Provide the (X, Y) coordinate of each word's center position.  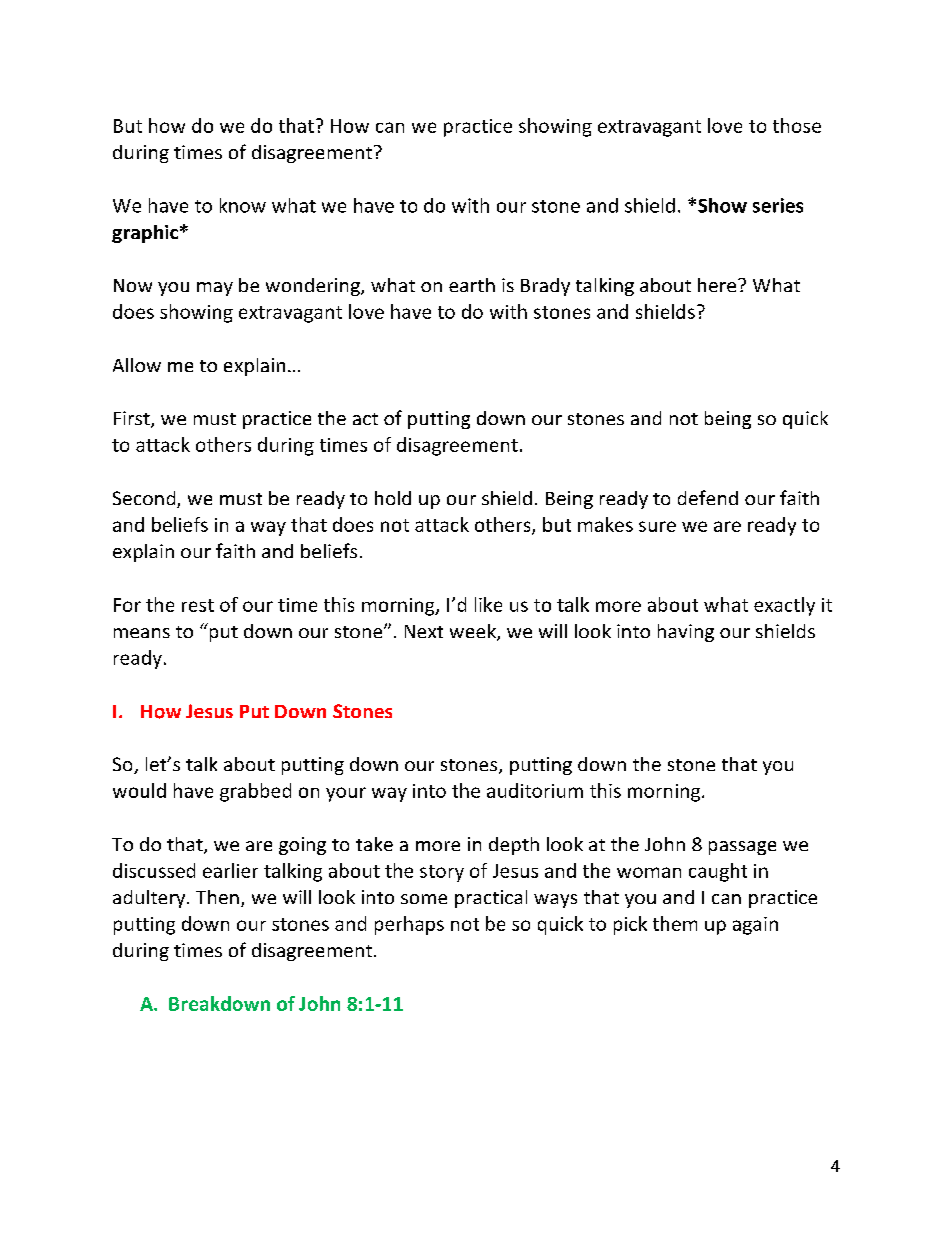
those (797, 125)
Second (145, 499)
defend (708, 497)
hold (393, 498)
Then (217, 897)
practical (491, 899)
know (243, 205)
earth (472, 285)
